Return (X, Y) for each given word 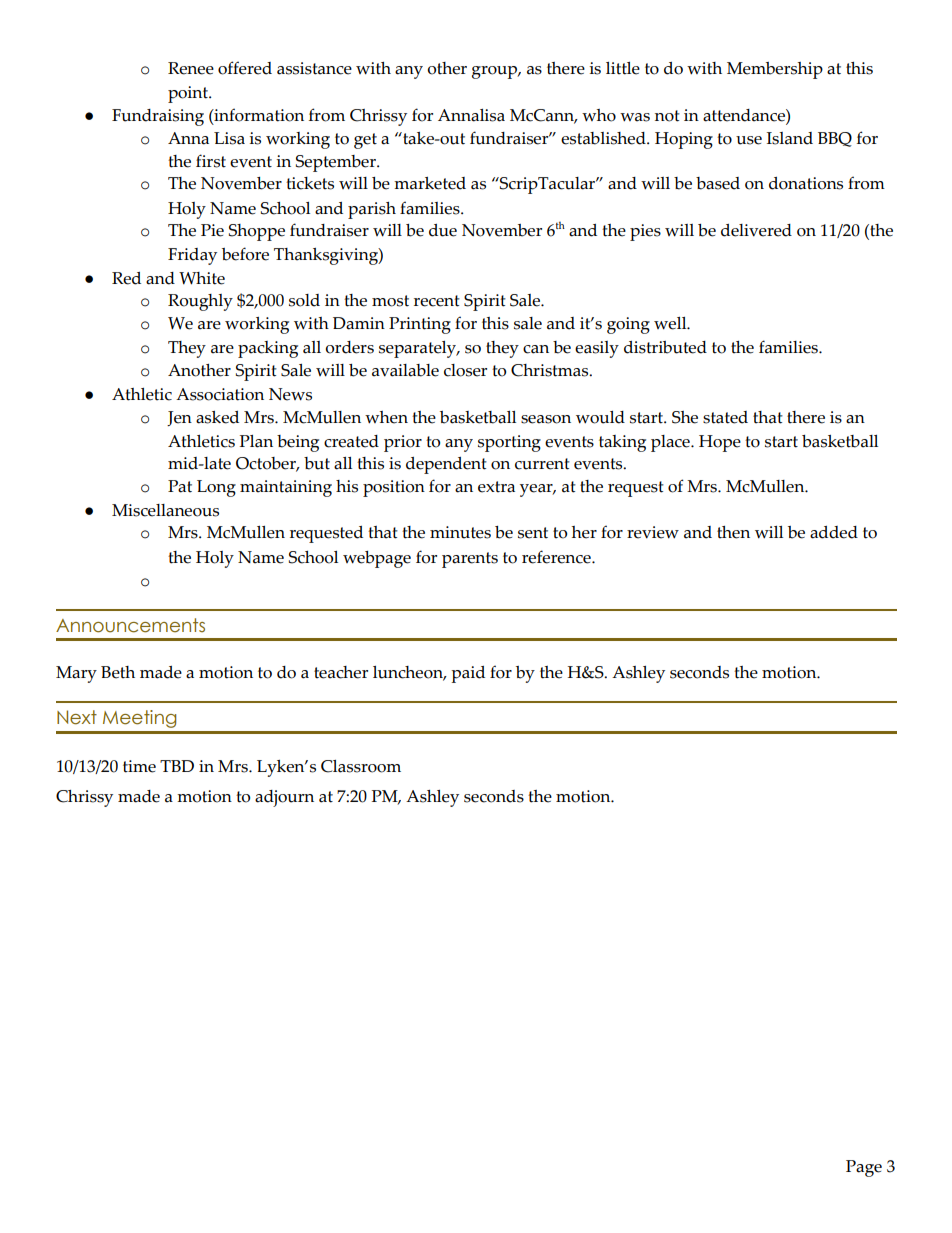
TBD (177, 766)
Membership (775, 70)
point (189, 94)
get (365, 141)
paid (468, 674)
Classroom (361, 766)
